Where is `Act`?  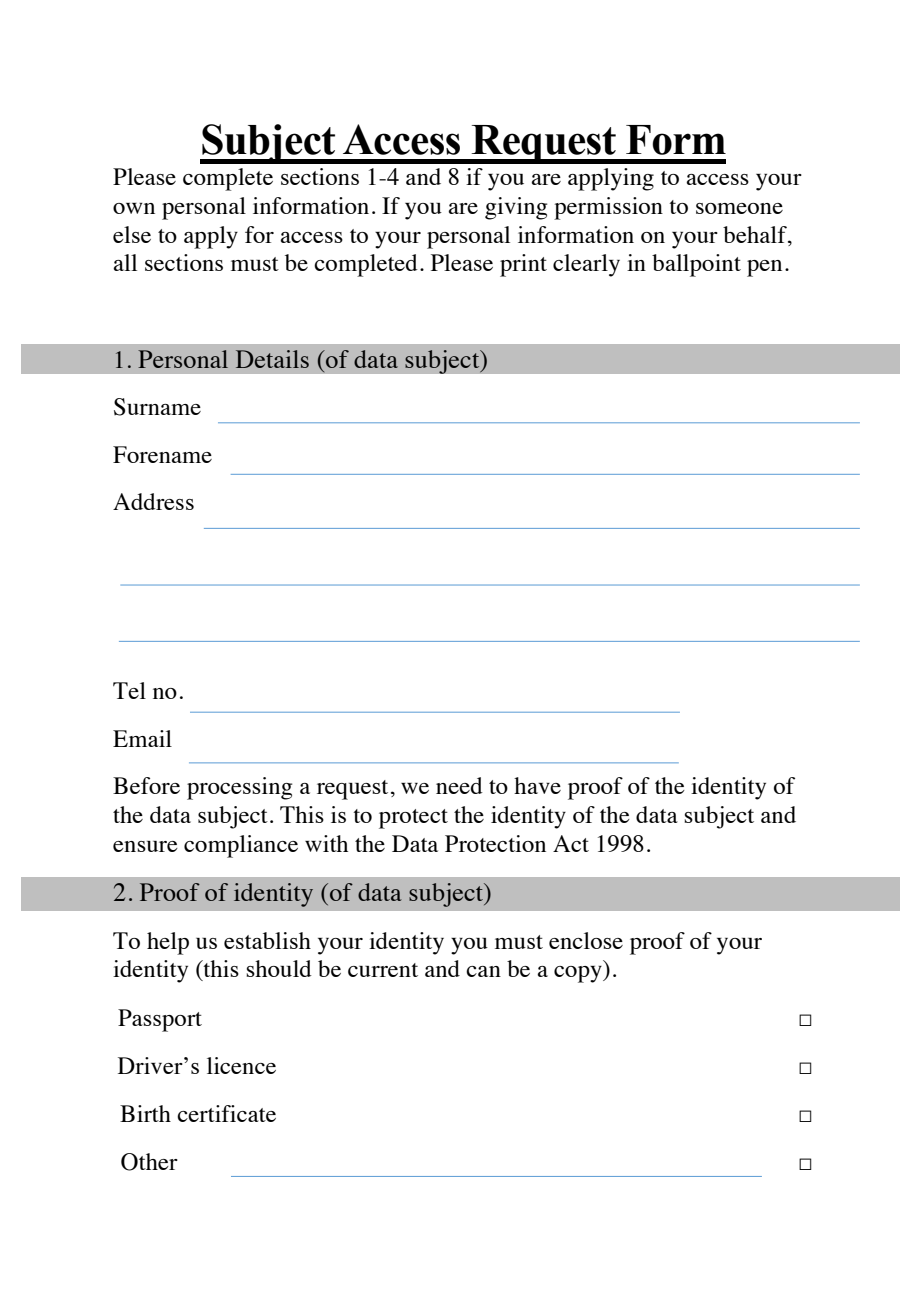 Act is located at coordinates (571, 843).
